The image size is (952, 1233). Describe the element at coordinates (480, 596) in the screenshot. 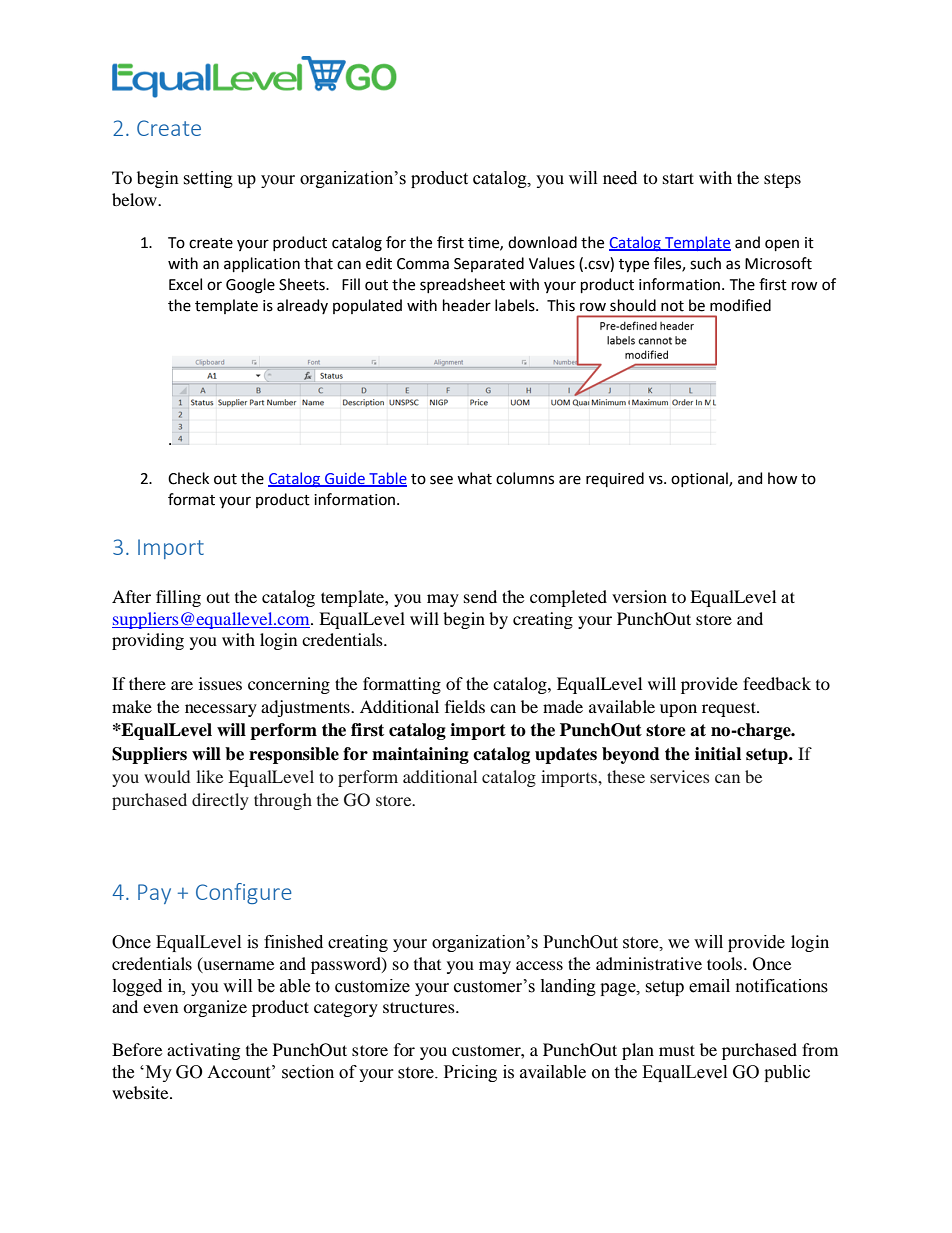

I see `send` at that location.
